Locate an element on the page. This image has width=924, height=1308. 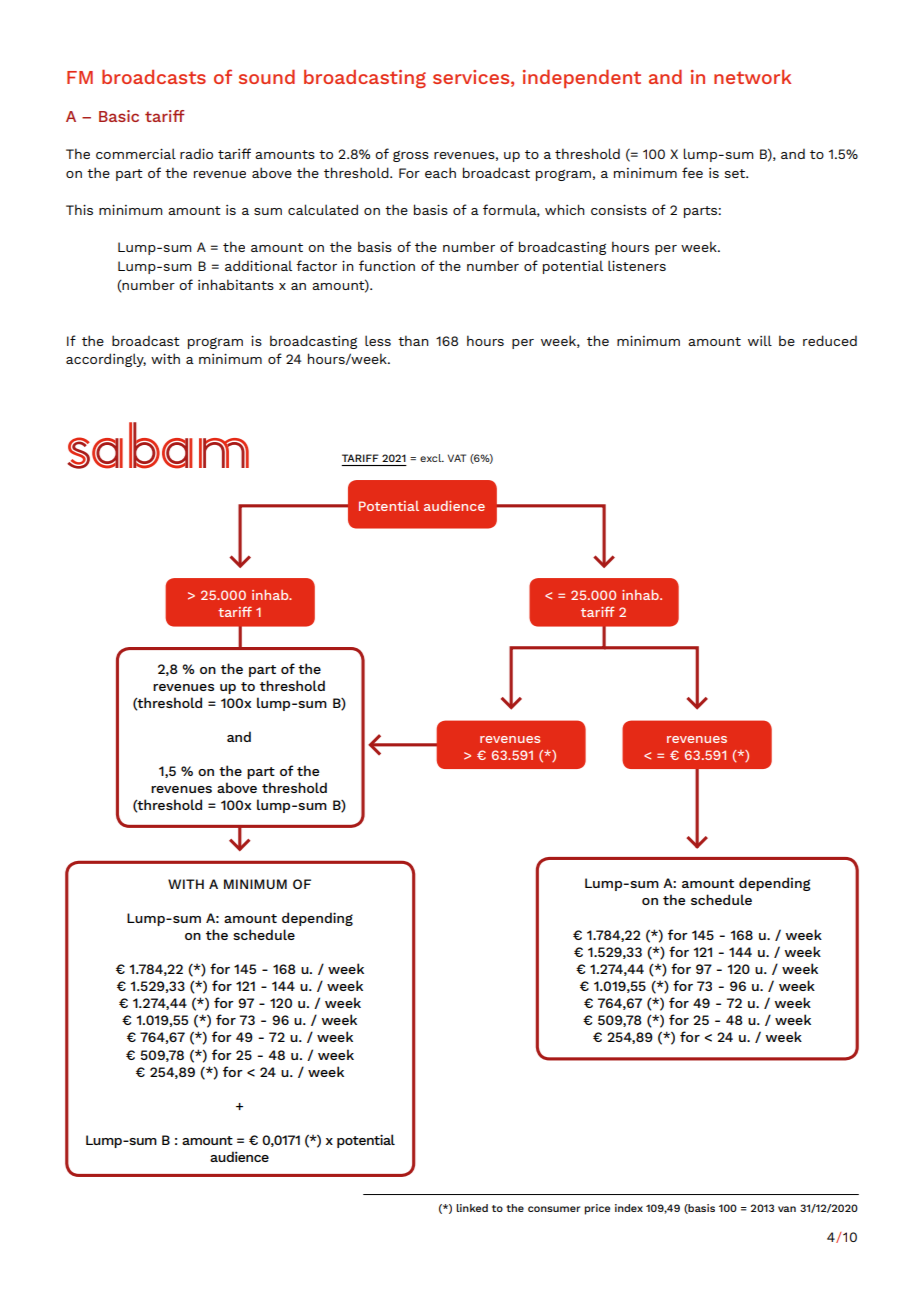
excl is located at coordinates (432, 458).
